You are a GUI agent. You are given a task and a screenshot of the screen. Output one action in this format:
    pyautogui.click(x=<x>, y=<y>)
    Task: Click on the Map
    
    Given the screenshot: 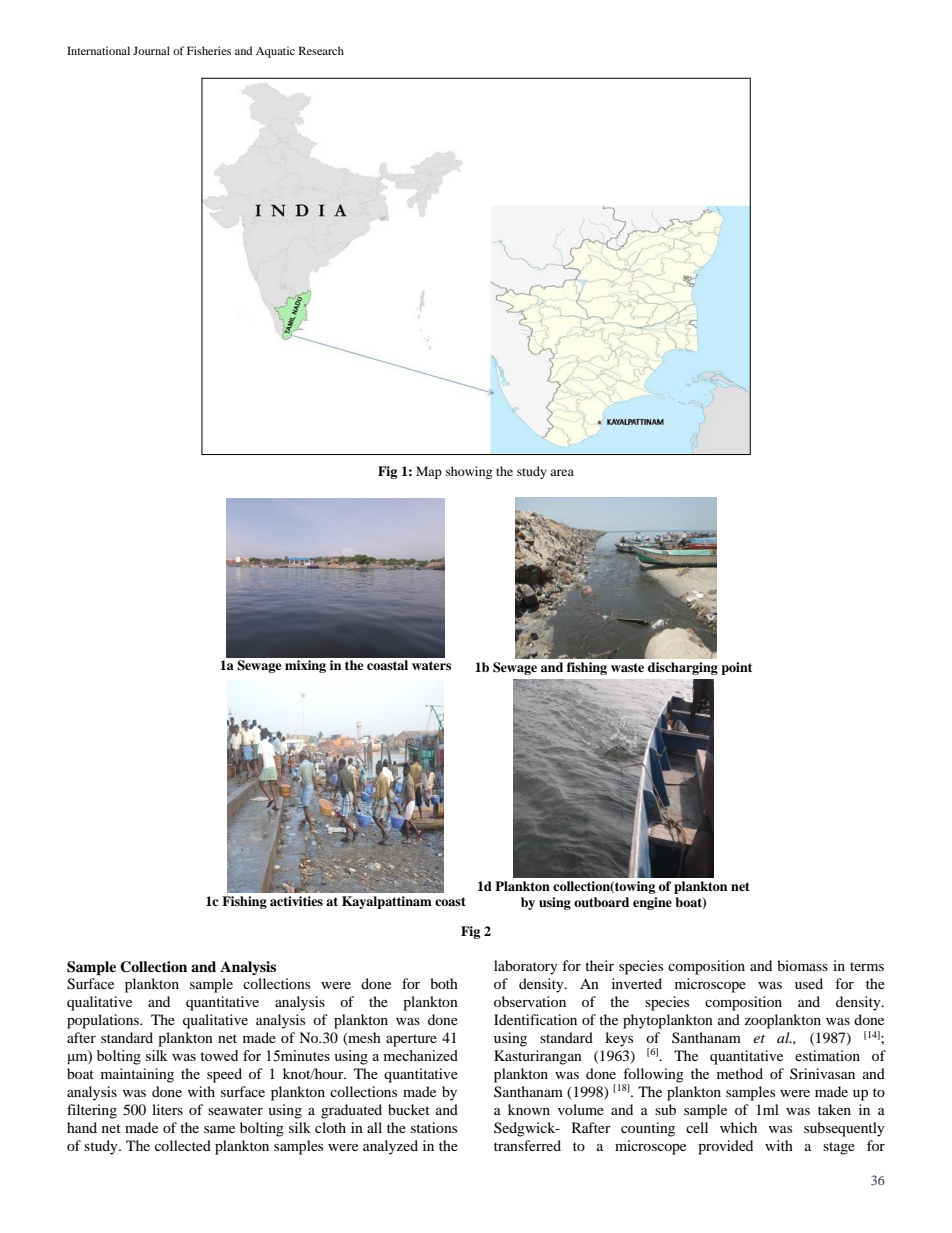 What is the action you would take?
    pyautogui.click(x=429, y=472)
